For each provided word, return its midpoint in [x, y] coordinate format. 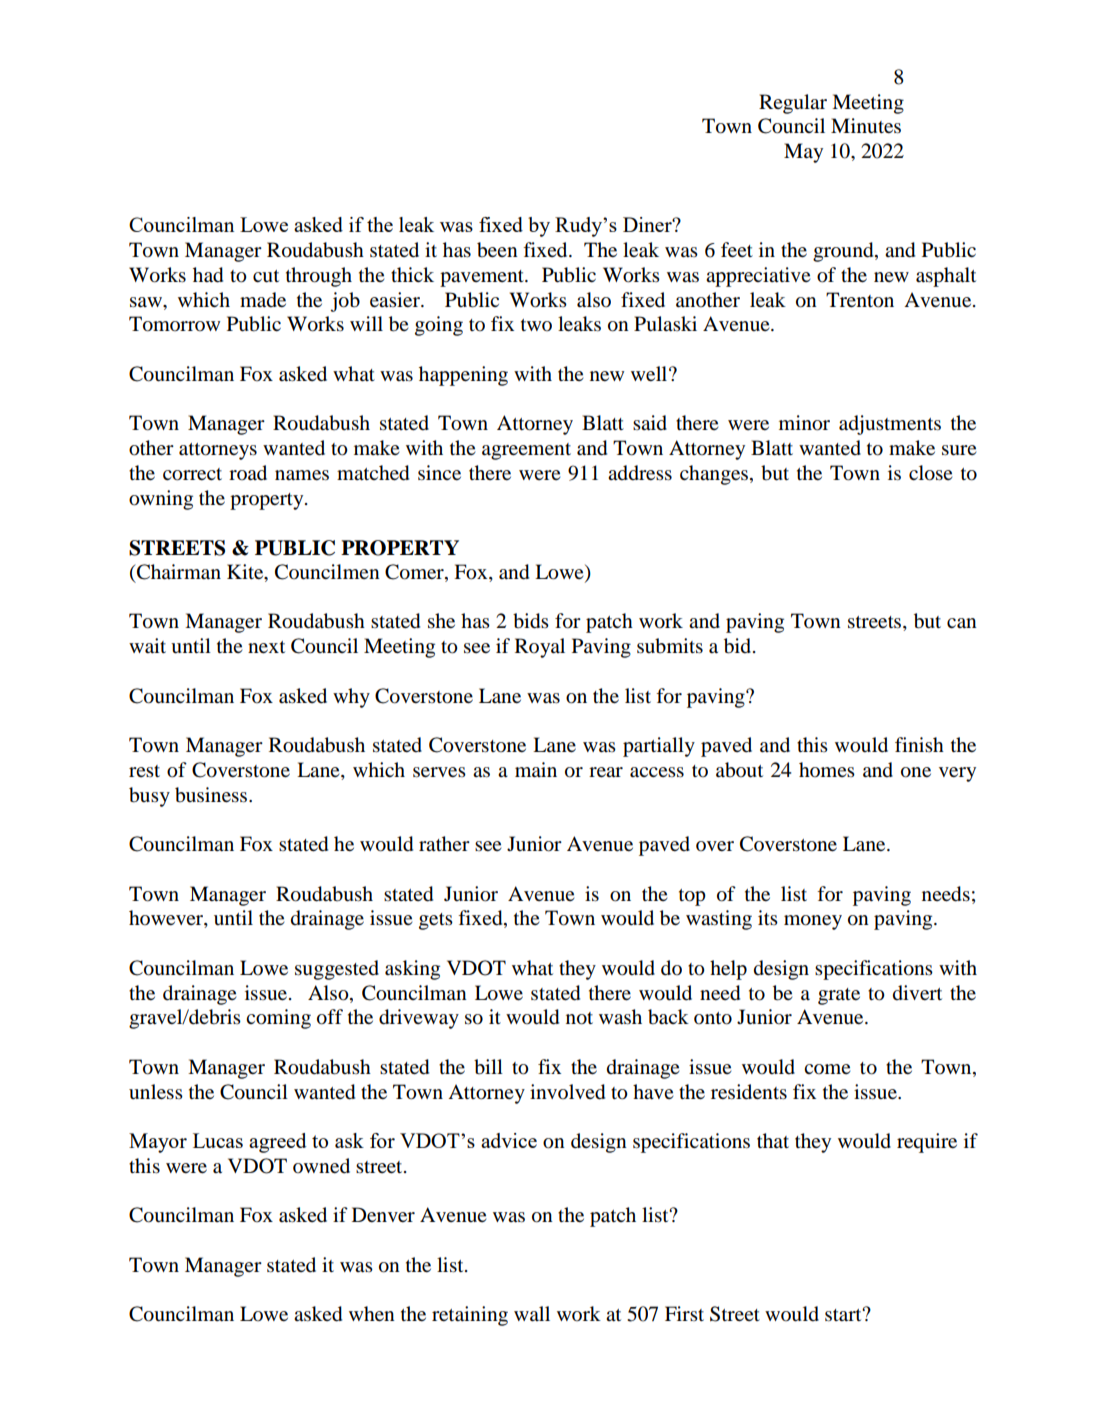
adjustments [890, 425]
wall [532, 1313]
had [208, 275]
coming [278, 1019]
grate [839, 996]
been [497, 250]
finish [919, 744]
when [372, 1314]
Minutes [866, 125]
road [248, 473]
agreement [526, 451]
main [536, 769]
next [266, 647]
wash [620, 1017]
